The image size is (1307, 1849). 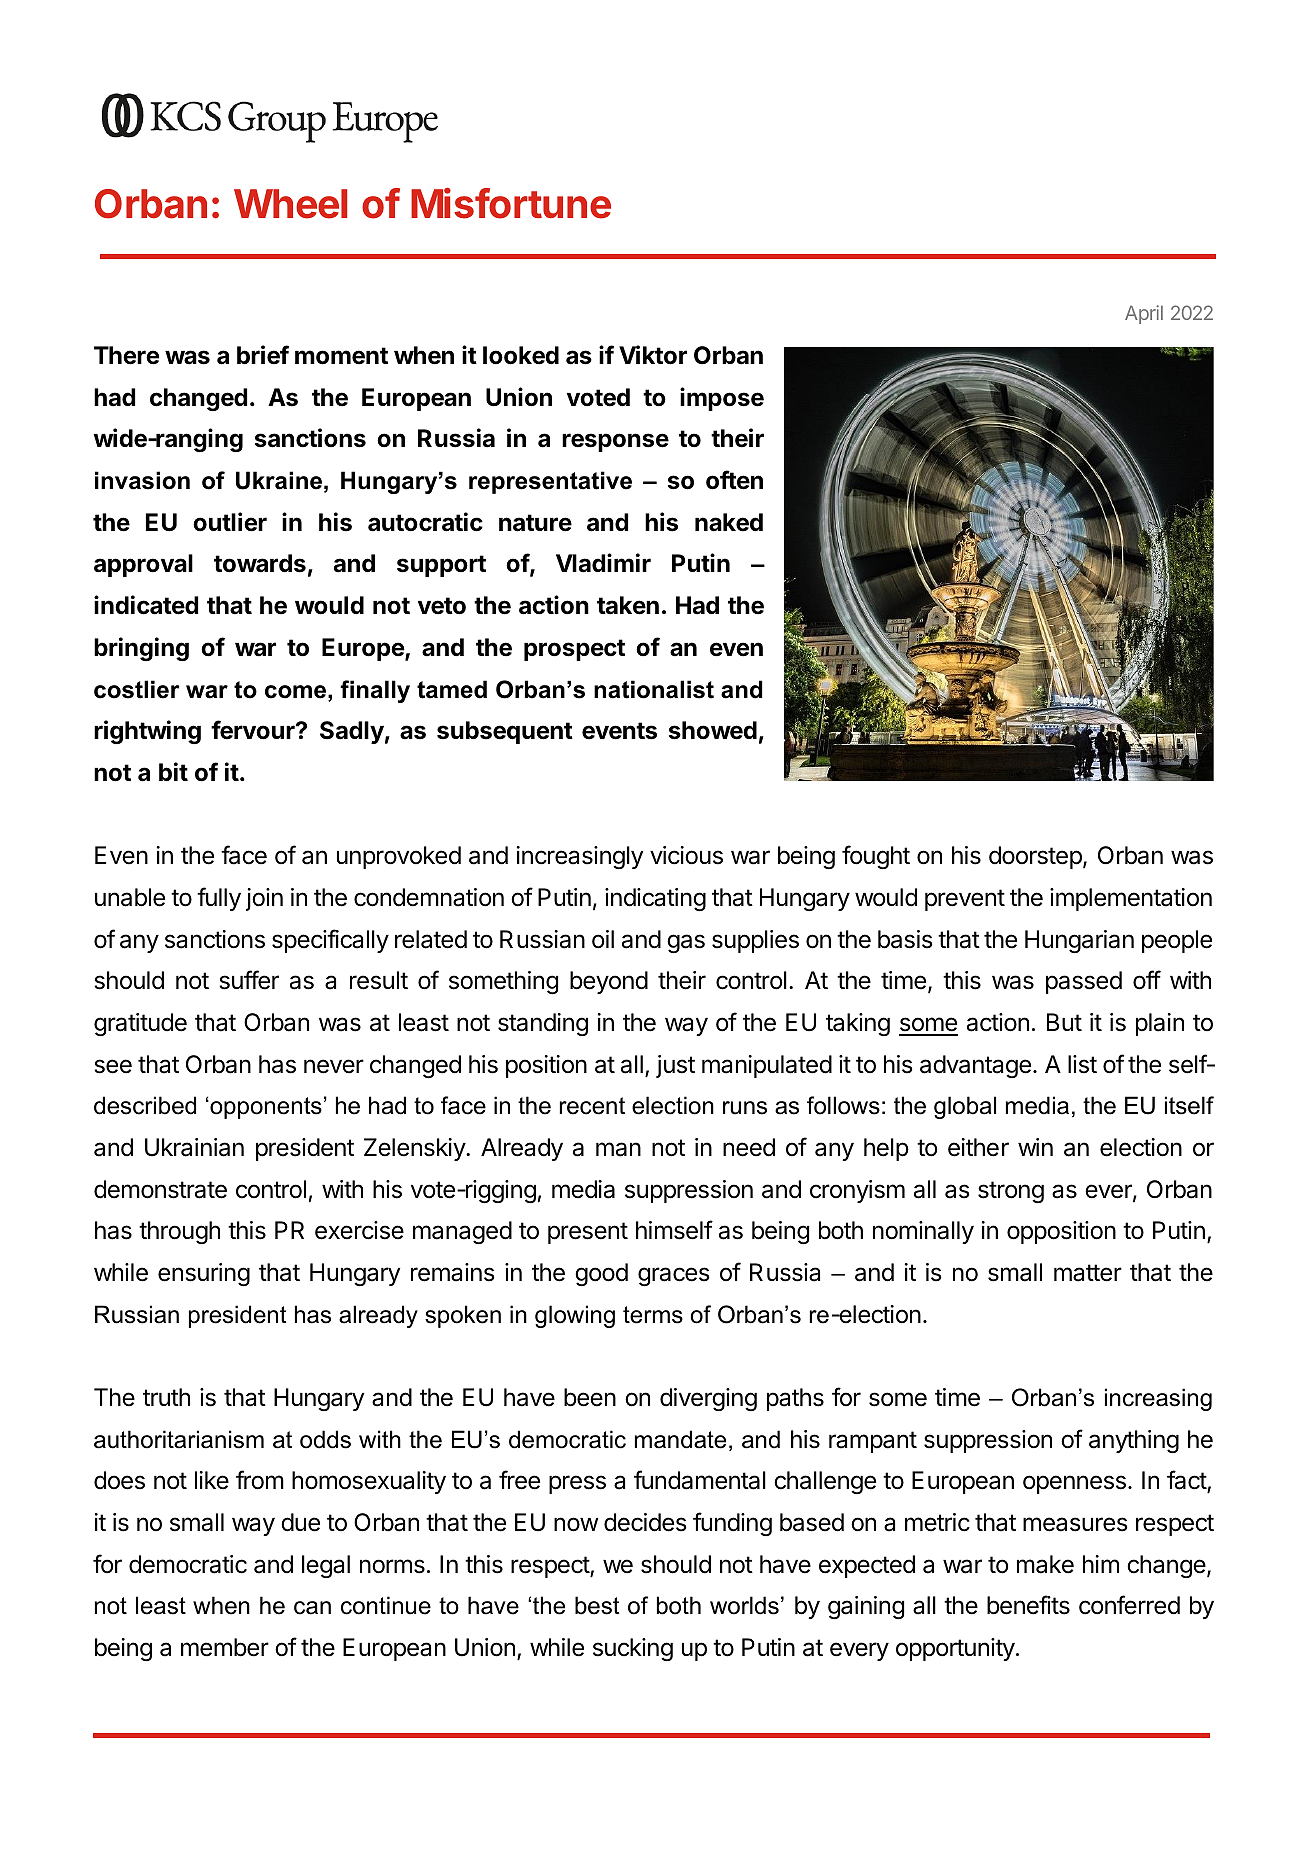 I want to click on April, so click(x=1144, y=314).
